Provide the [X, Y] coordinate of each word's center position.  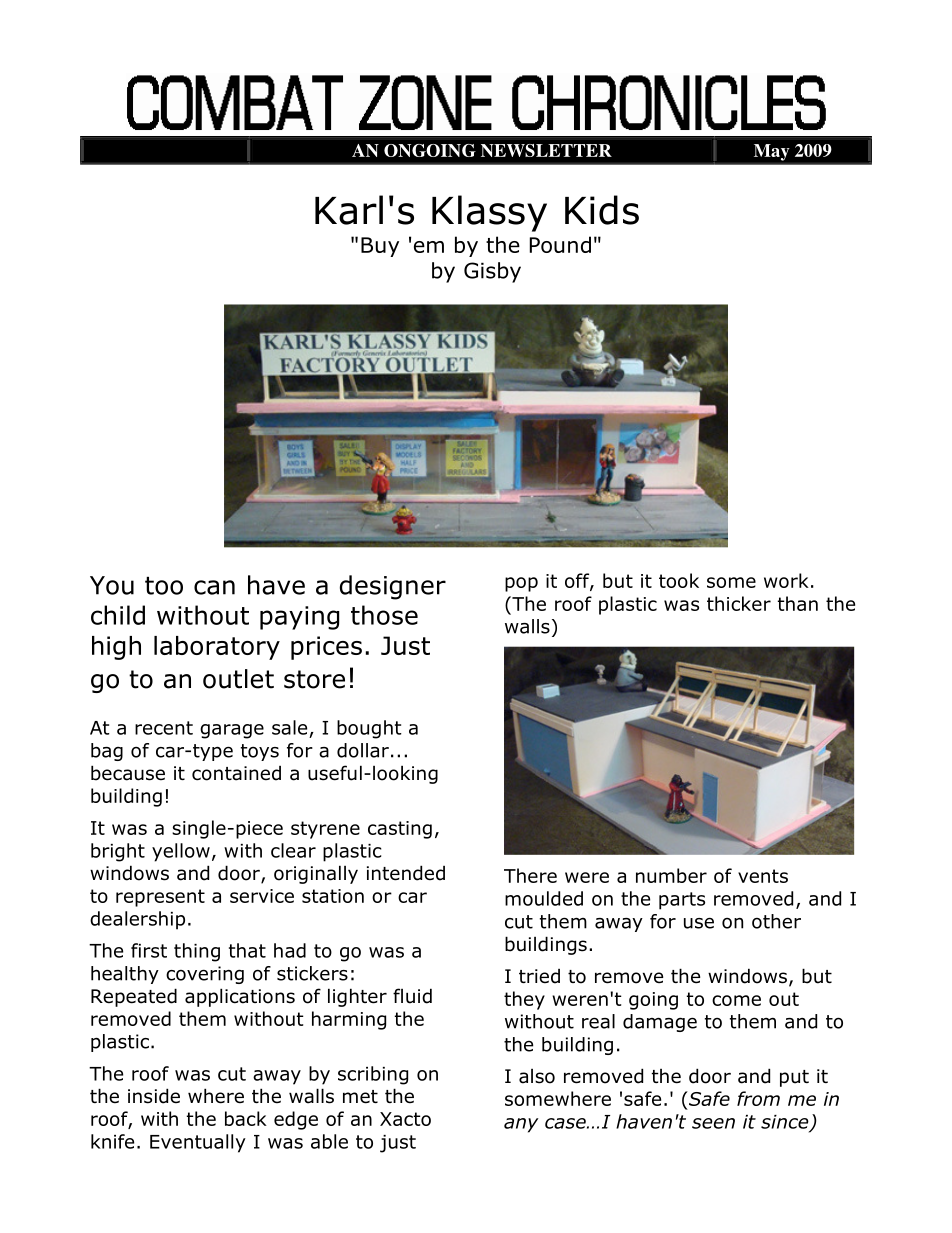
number [671, 875]
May [771, 152]
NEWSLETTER [546, 150]
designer [393, 587]
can [214, 587]
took [679, 580]
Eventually [198, 1143]
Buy [380, 247]
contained [236, 773]
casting [400, 830]
